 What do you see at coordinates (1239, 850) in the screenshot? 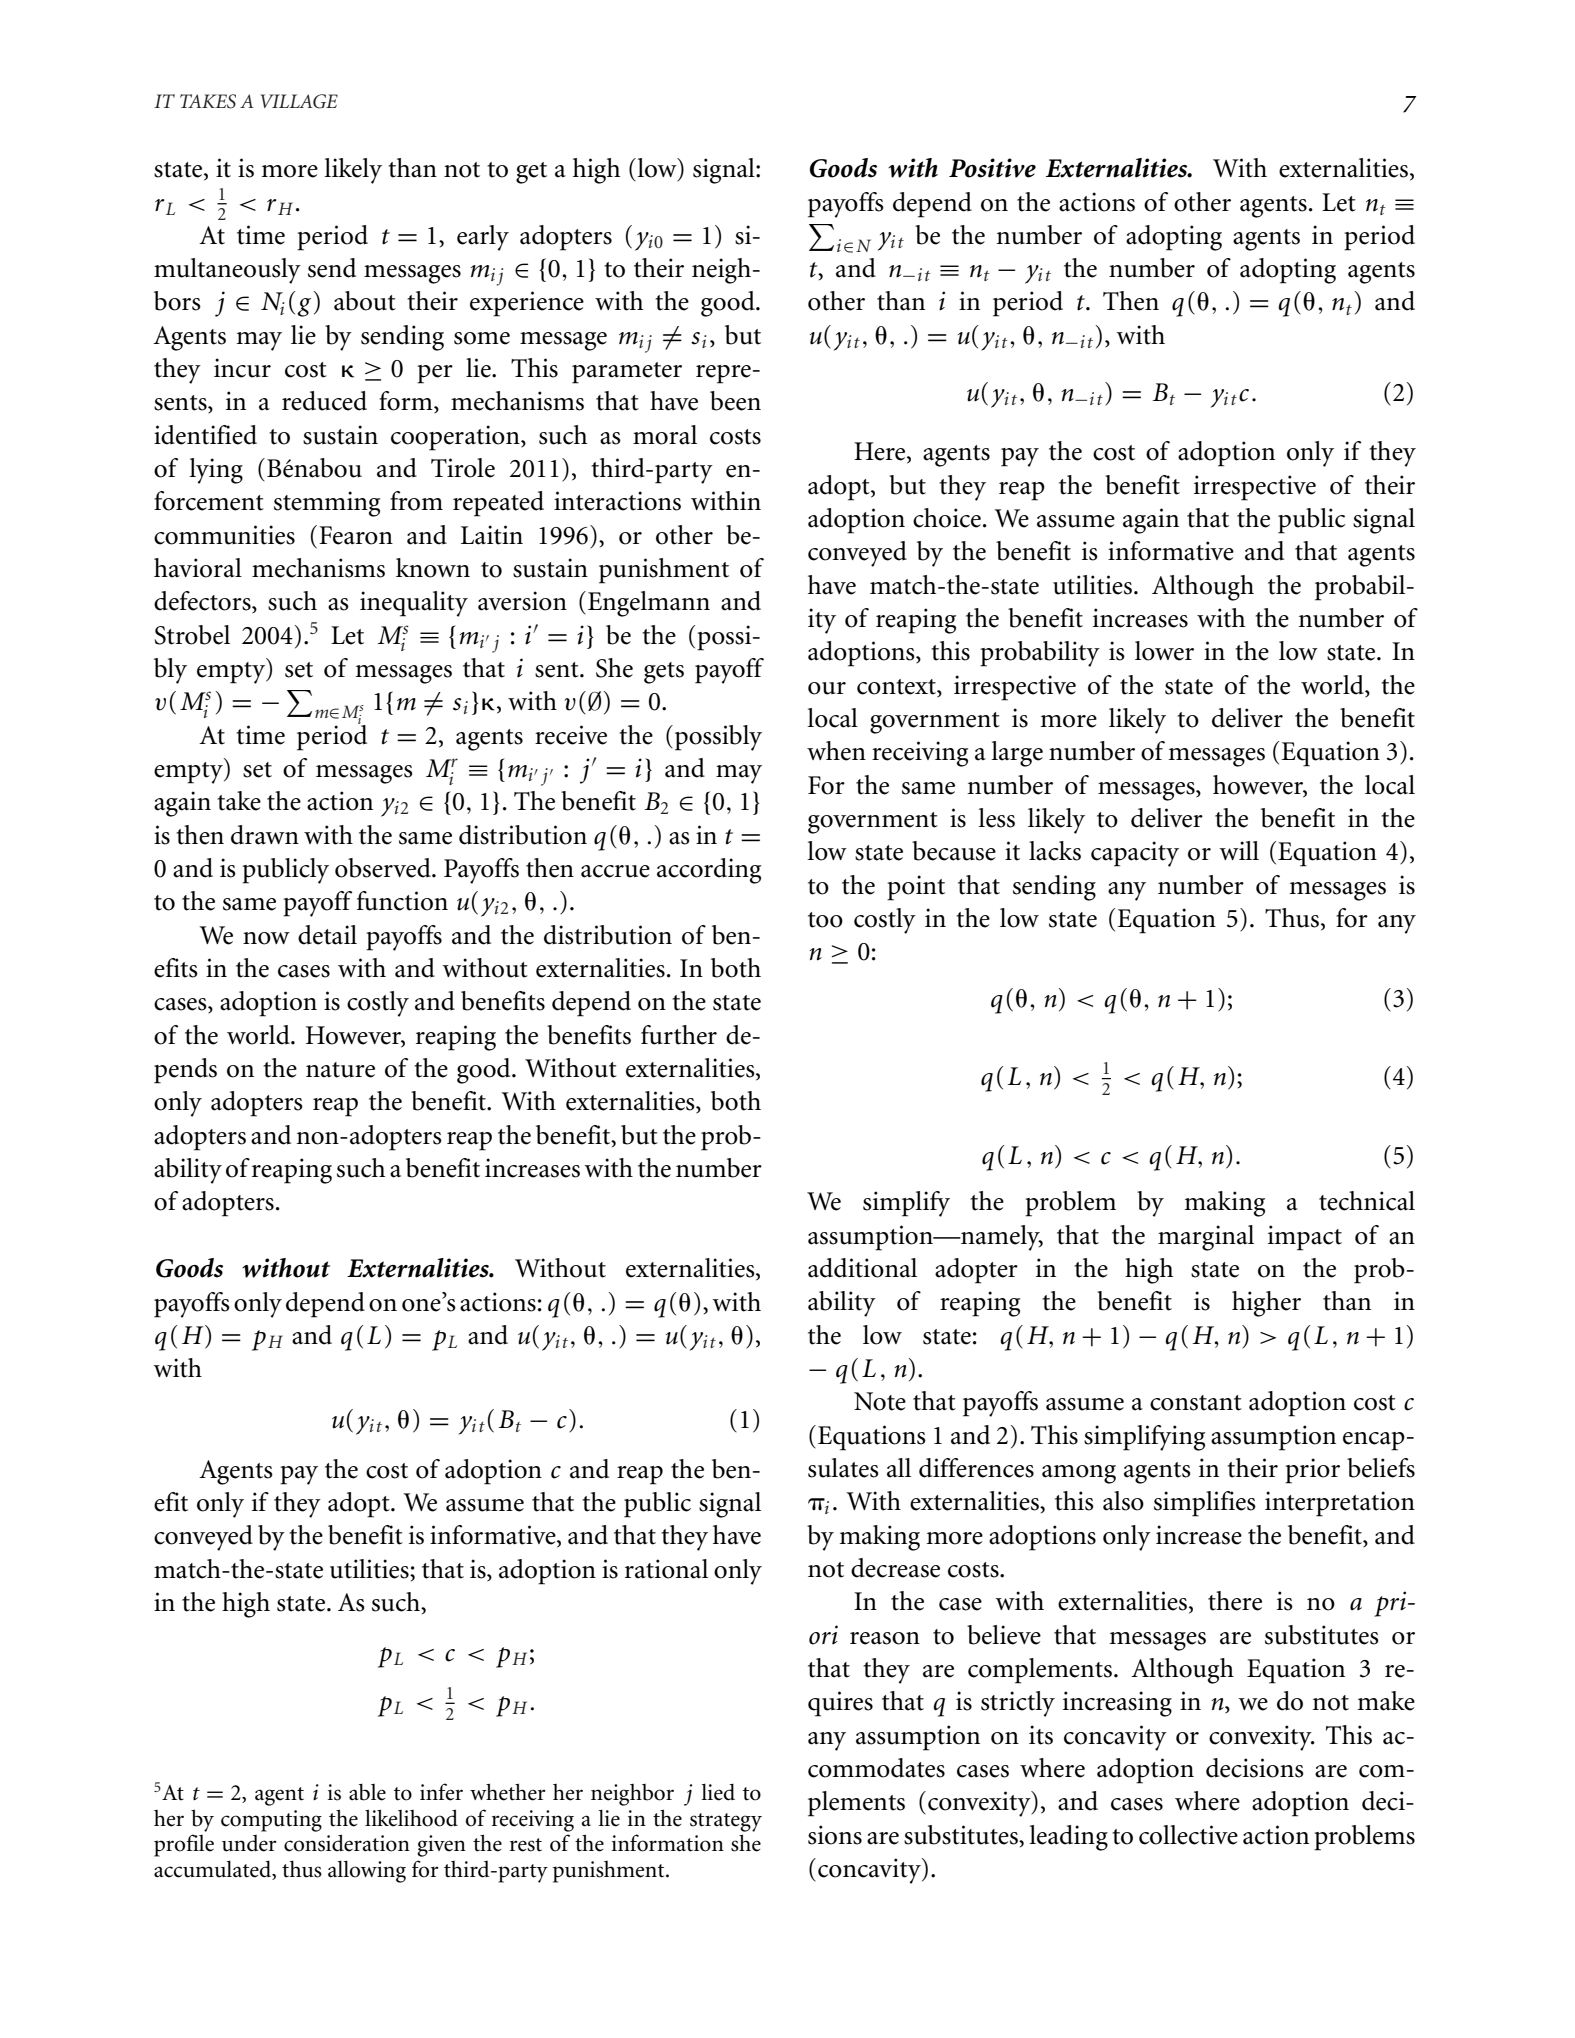
I see `will` at bounding box center [1239, 850].
